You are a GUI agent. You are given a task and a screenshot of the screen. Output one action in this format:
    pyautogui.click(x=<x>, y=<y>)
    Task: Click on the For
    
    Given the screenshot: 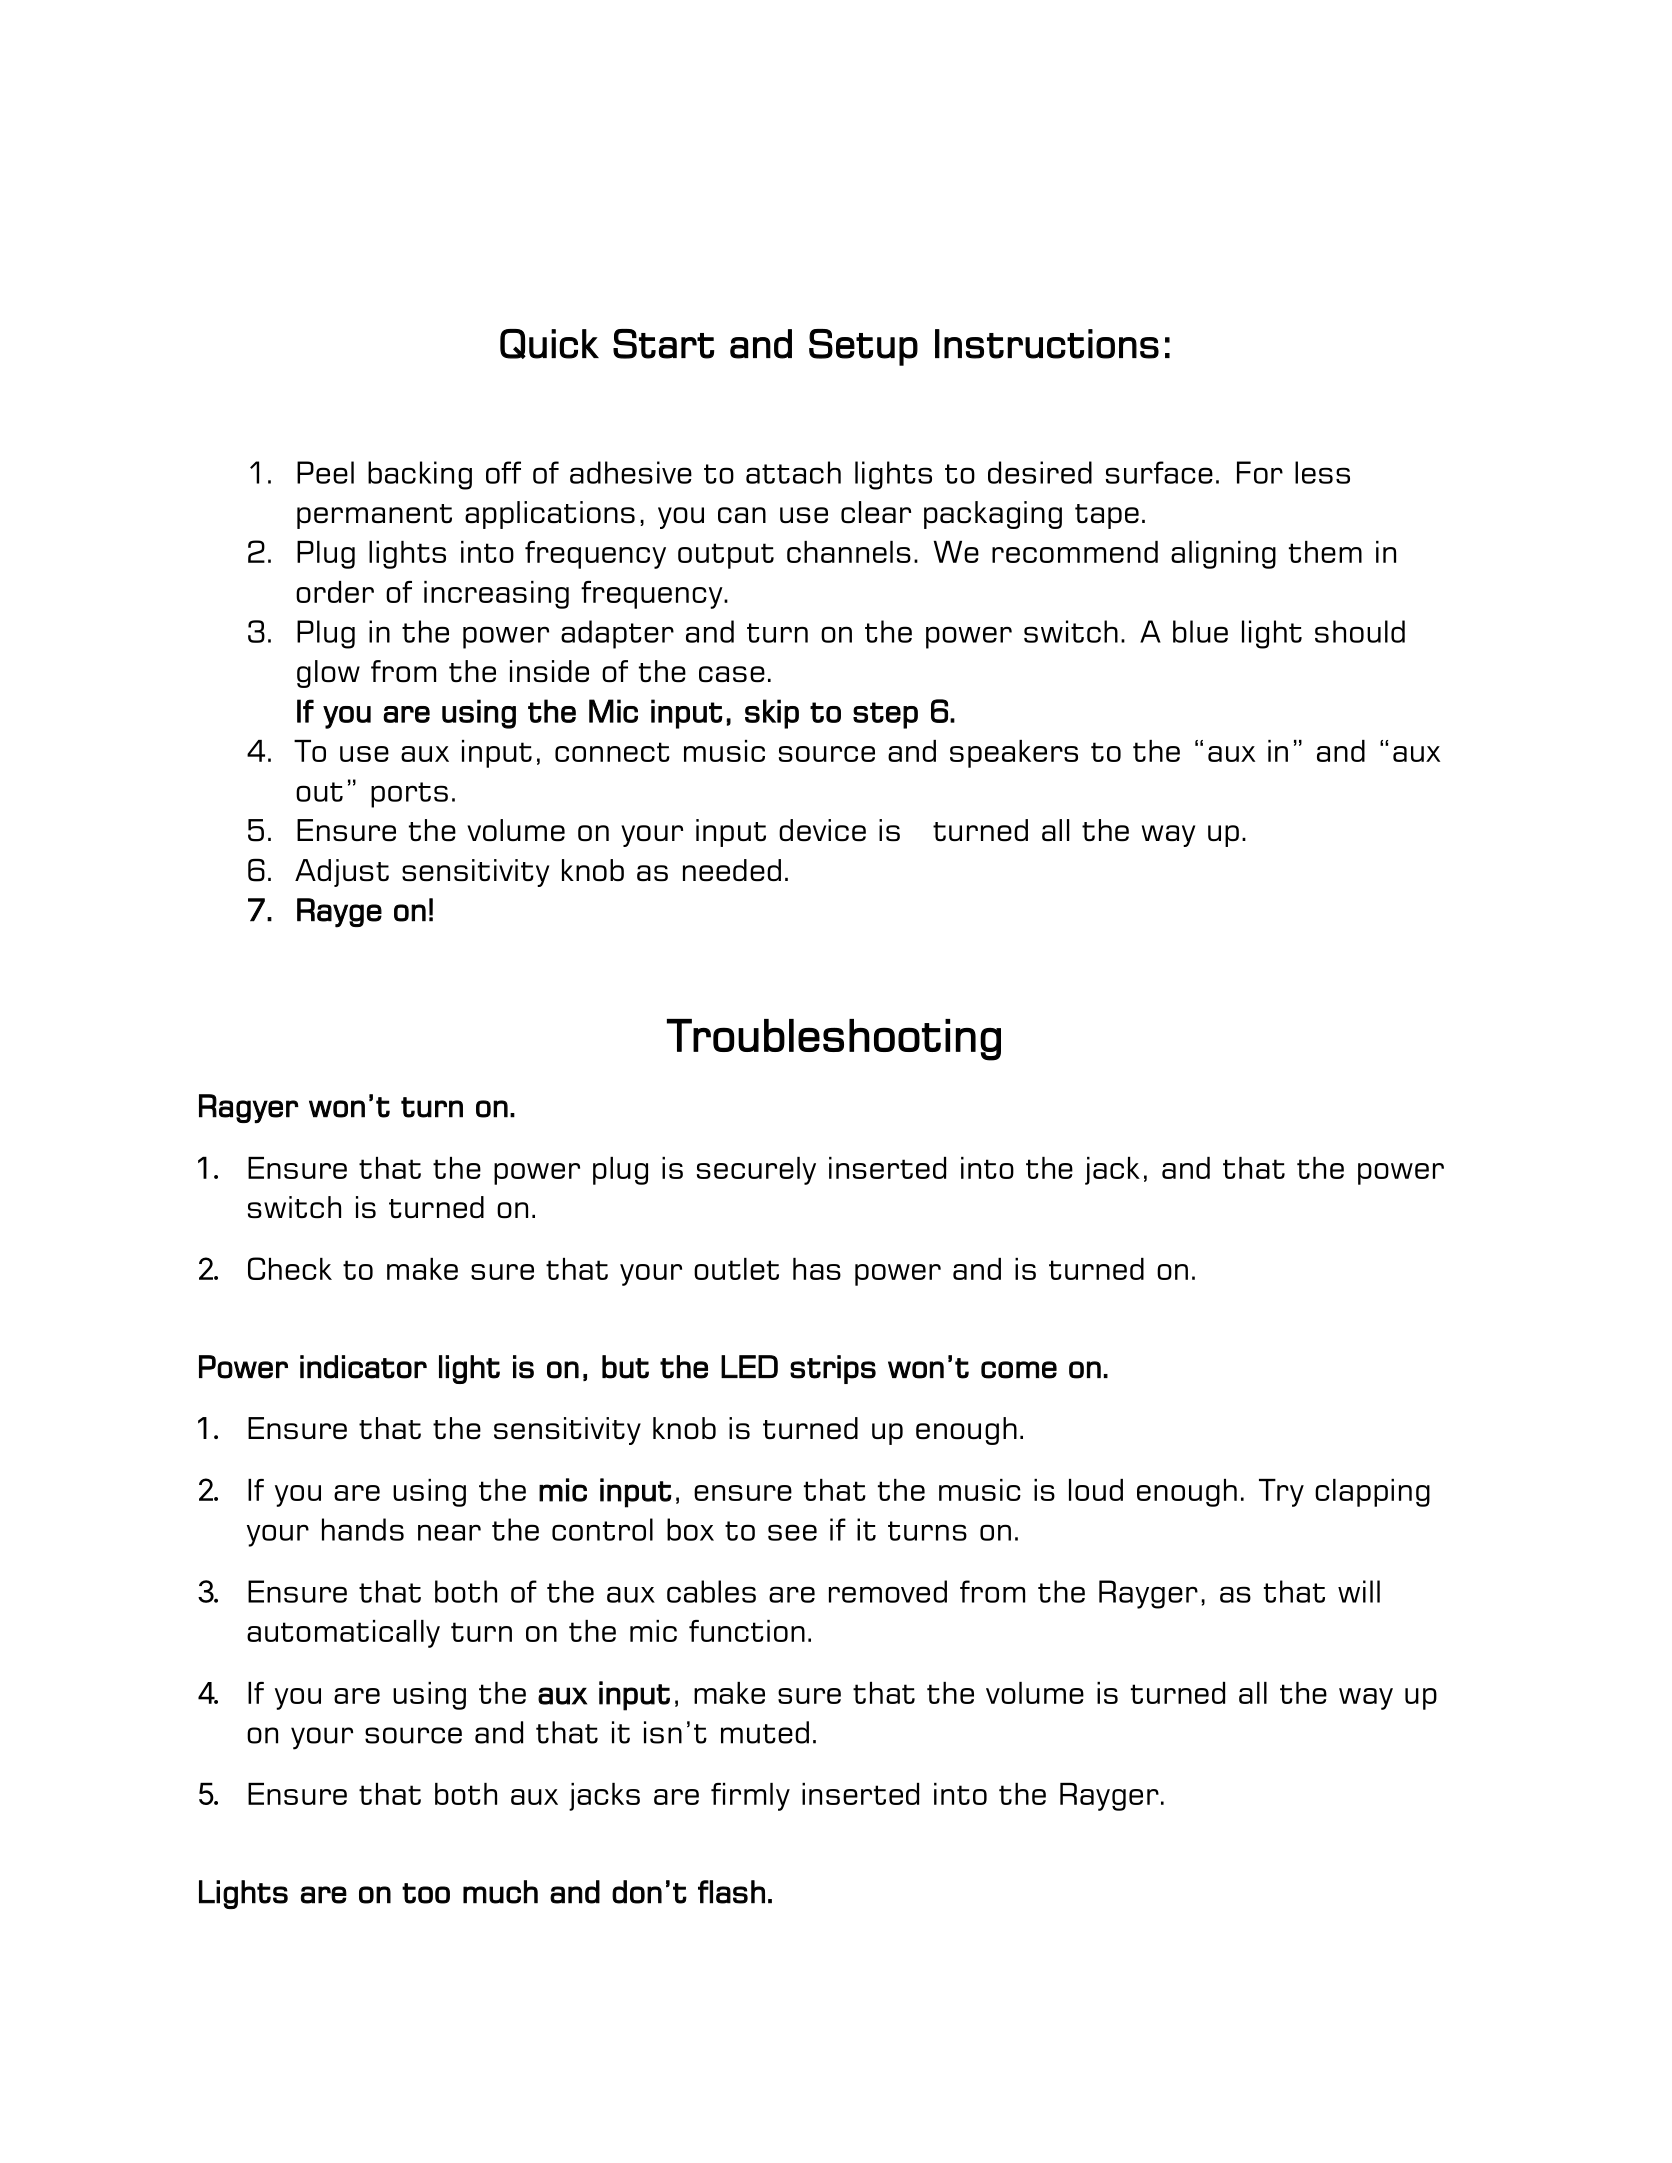 What is the action you would take?
    pyautogui.click(x=1260, y=472)
